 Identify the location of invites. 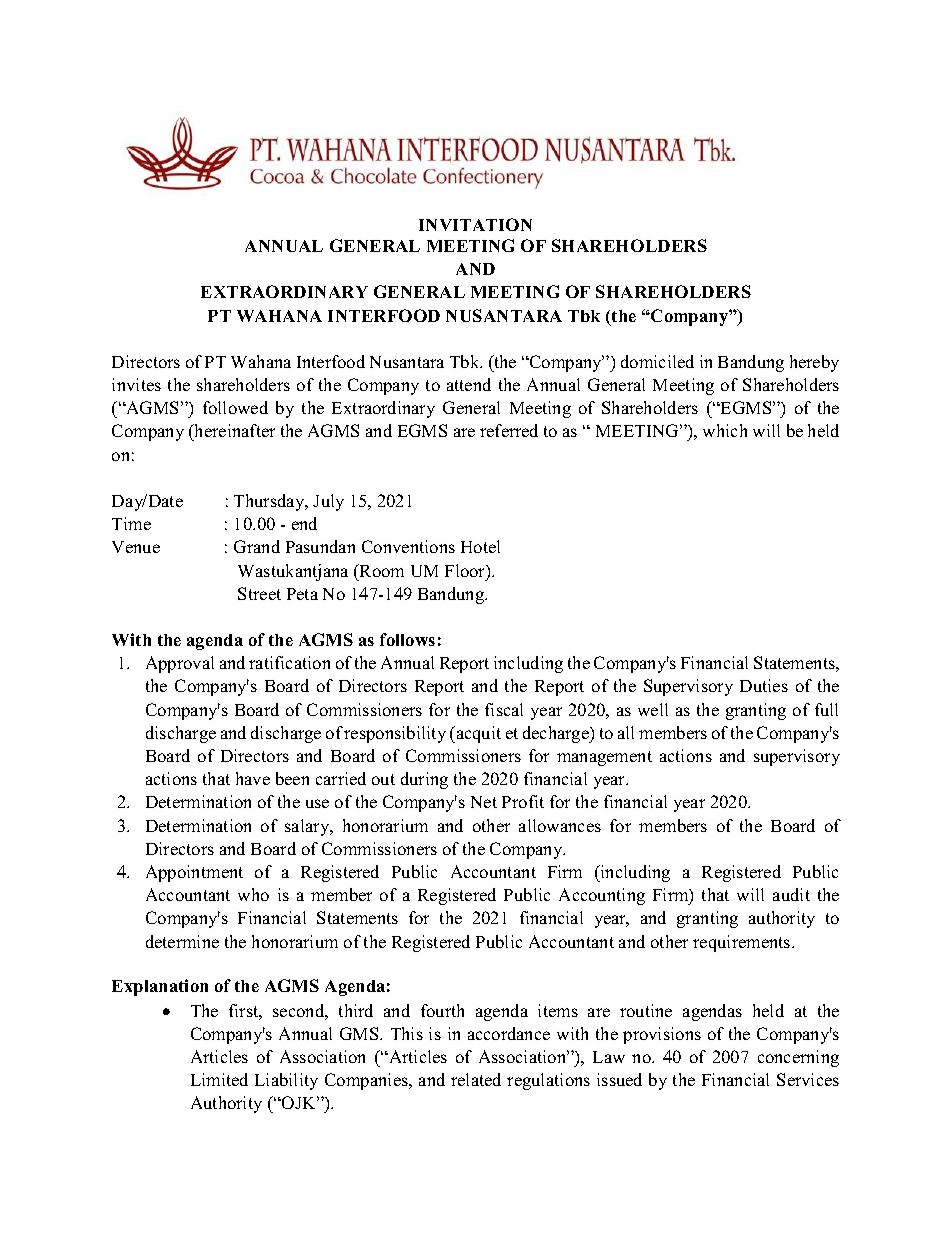
(136, 384).
